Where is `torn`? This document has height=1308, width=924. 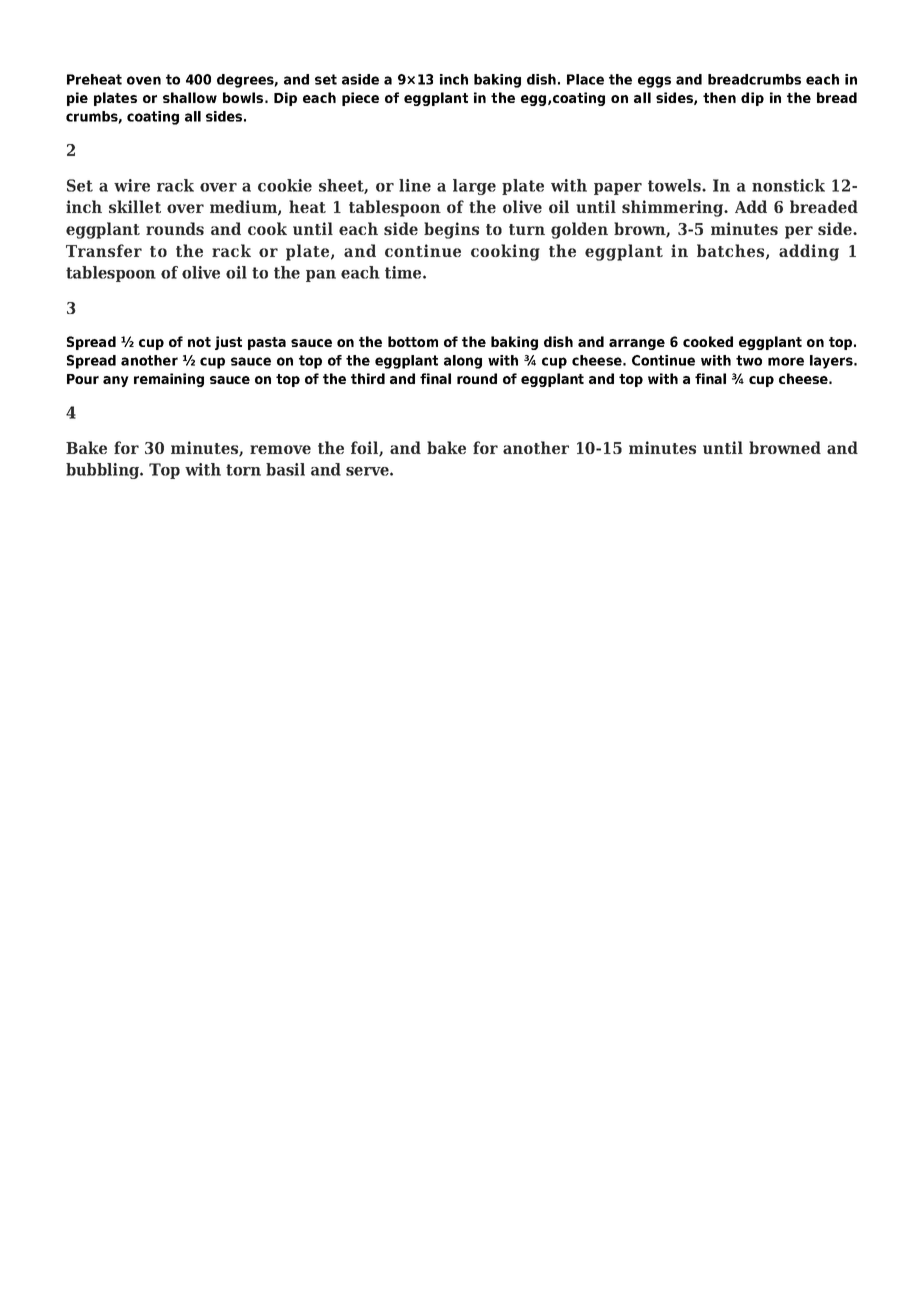 torn is located at coordinates (243, 470).
